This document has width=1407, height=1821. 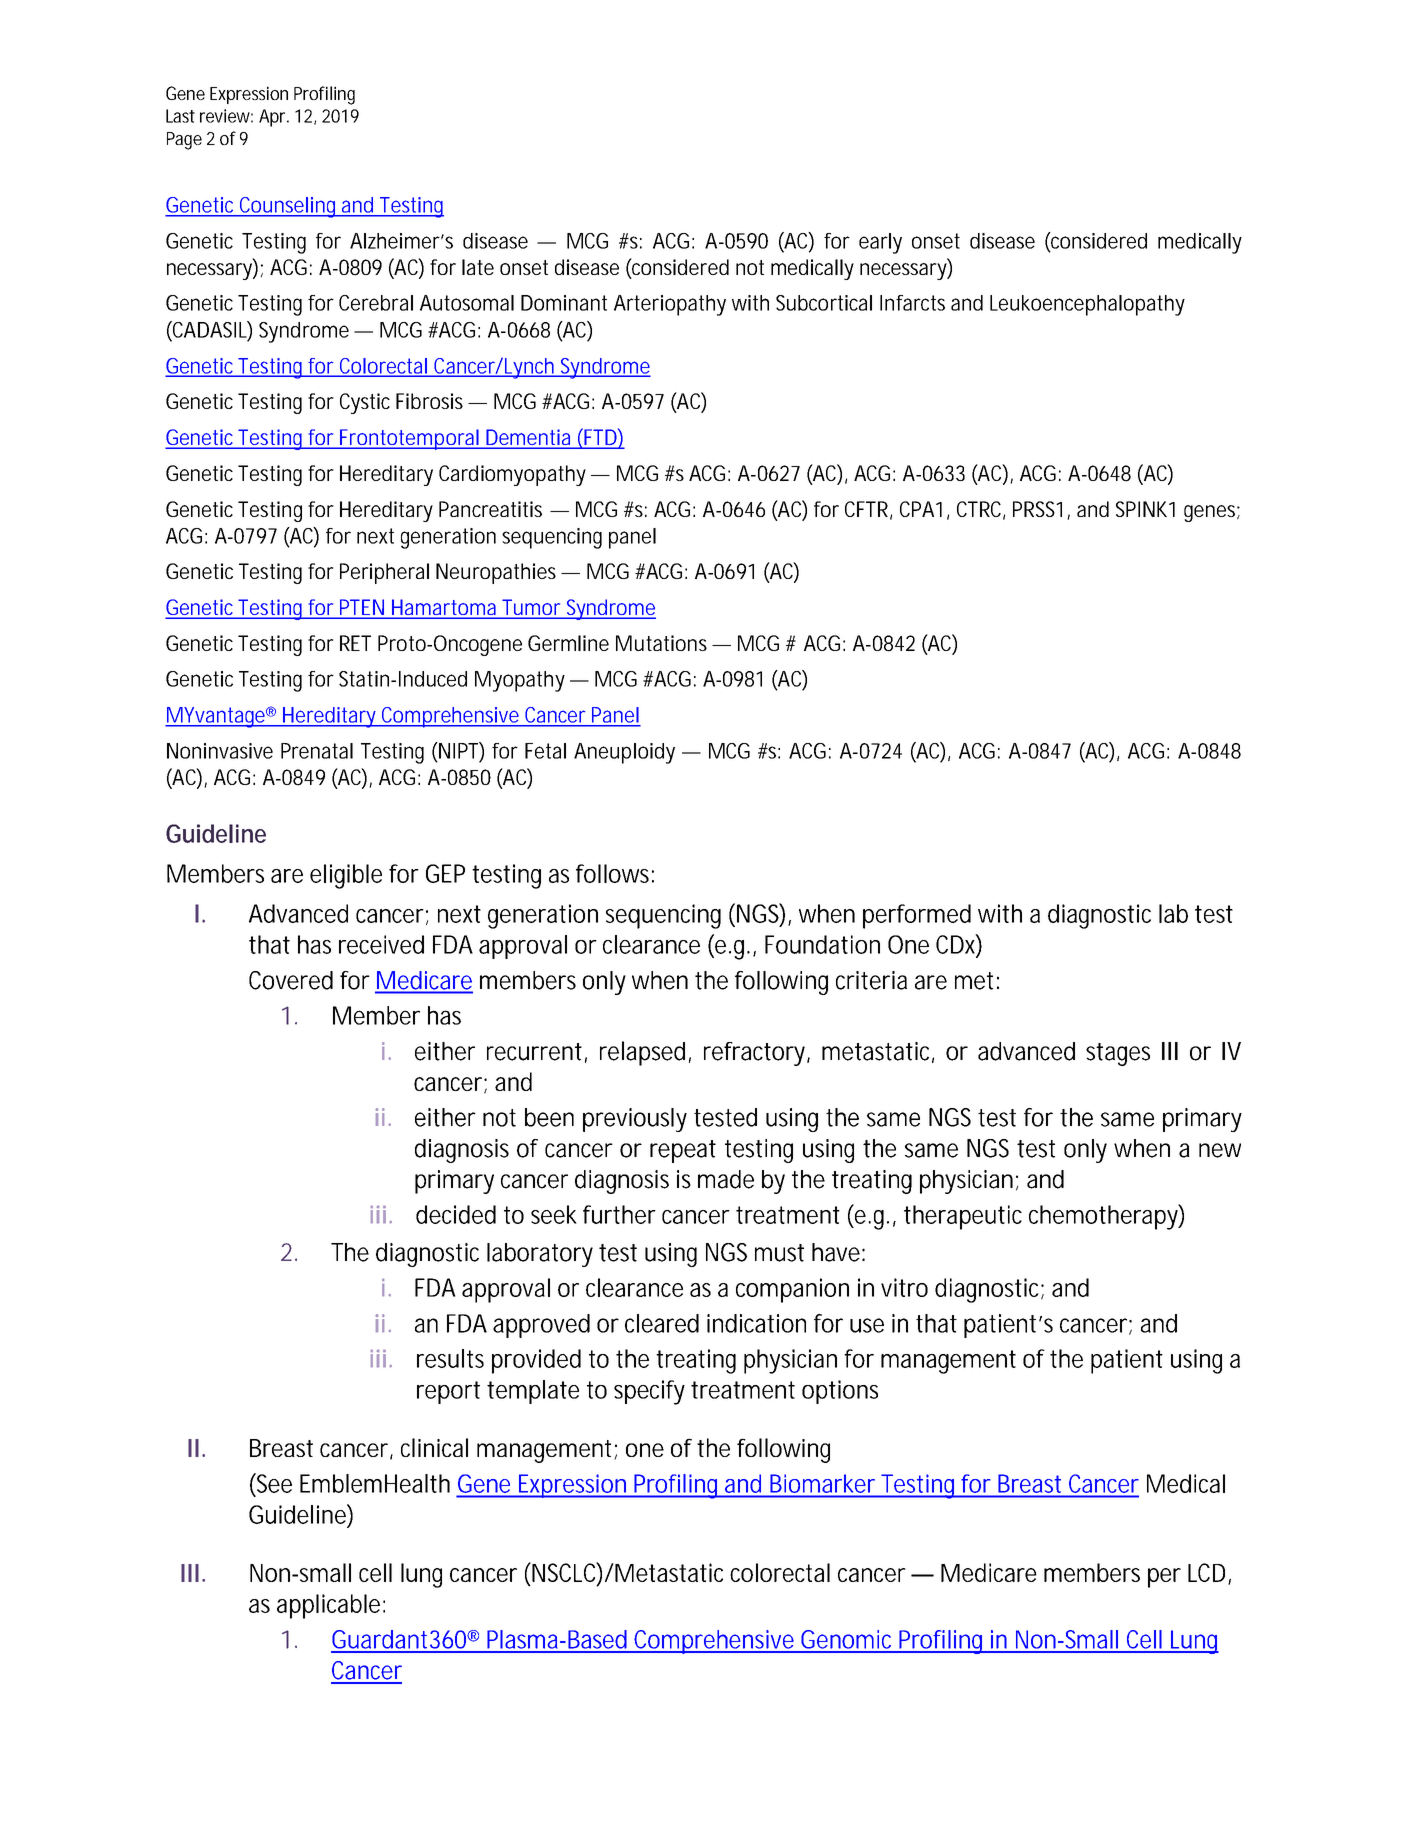 I want to click on Aneuploidy, so click(x=624, y=753).
